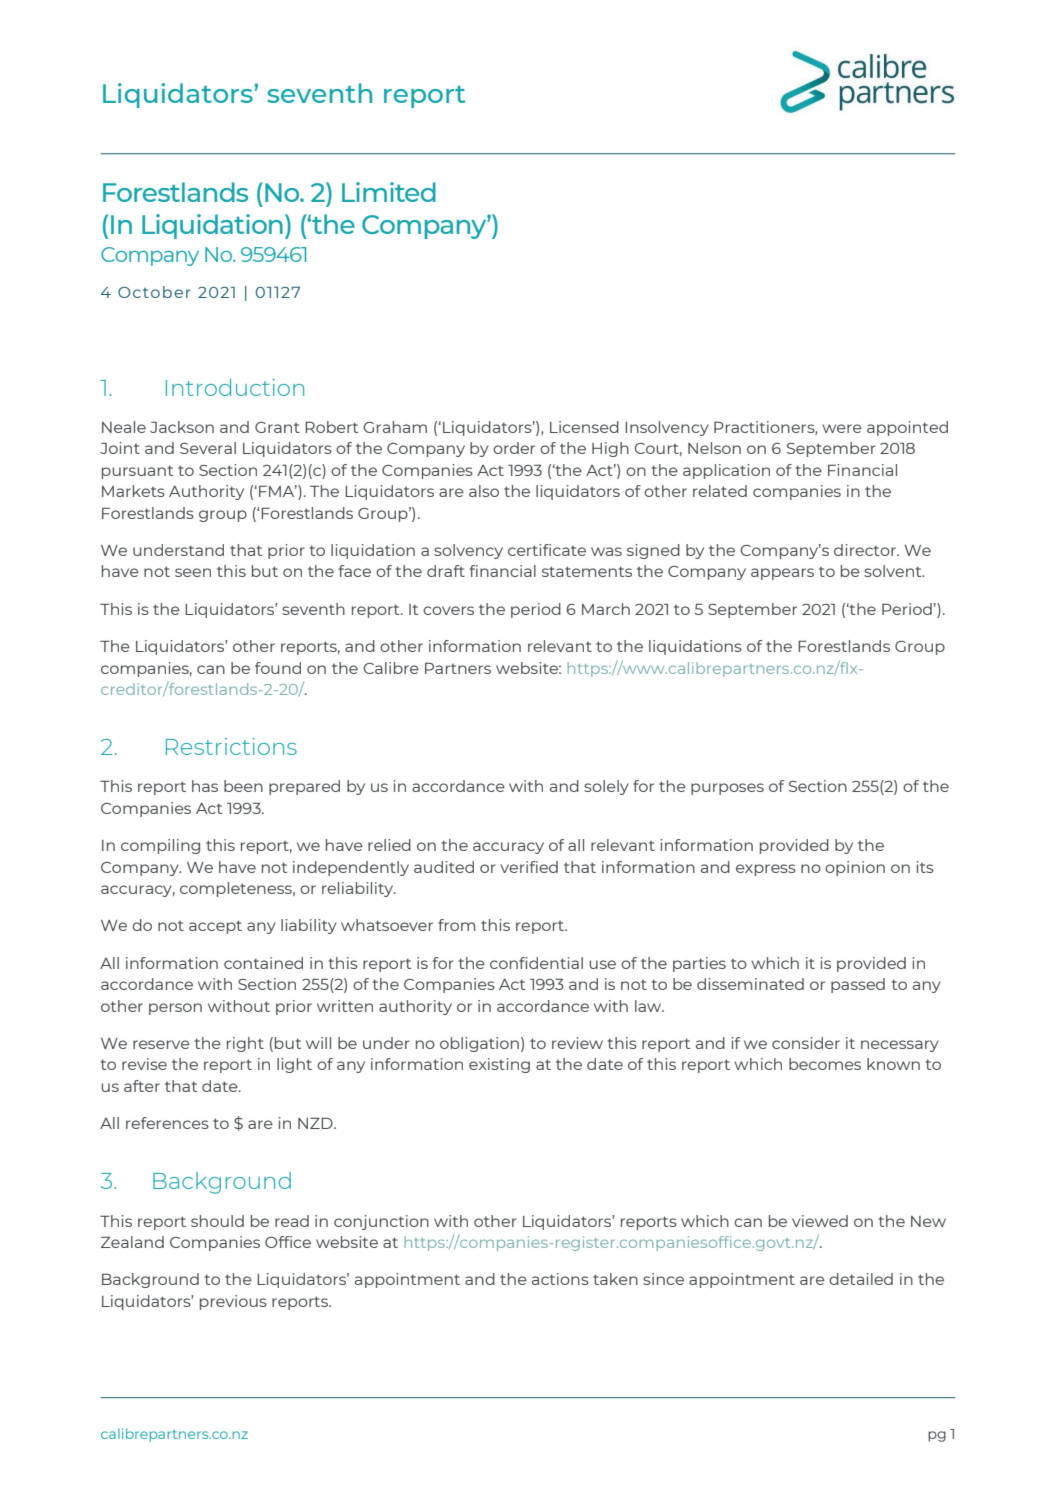  Describe the element at coordinates (175, 1009) in the screenshot. I see `person` at that location.
